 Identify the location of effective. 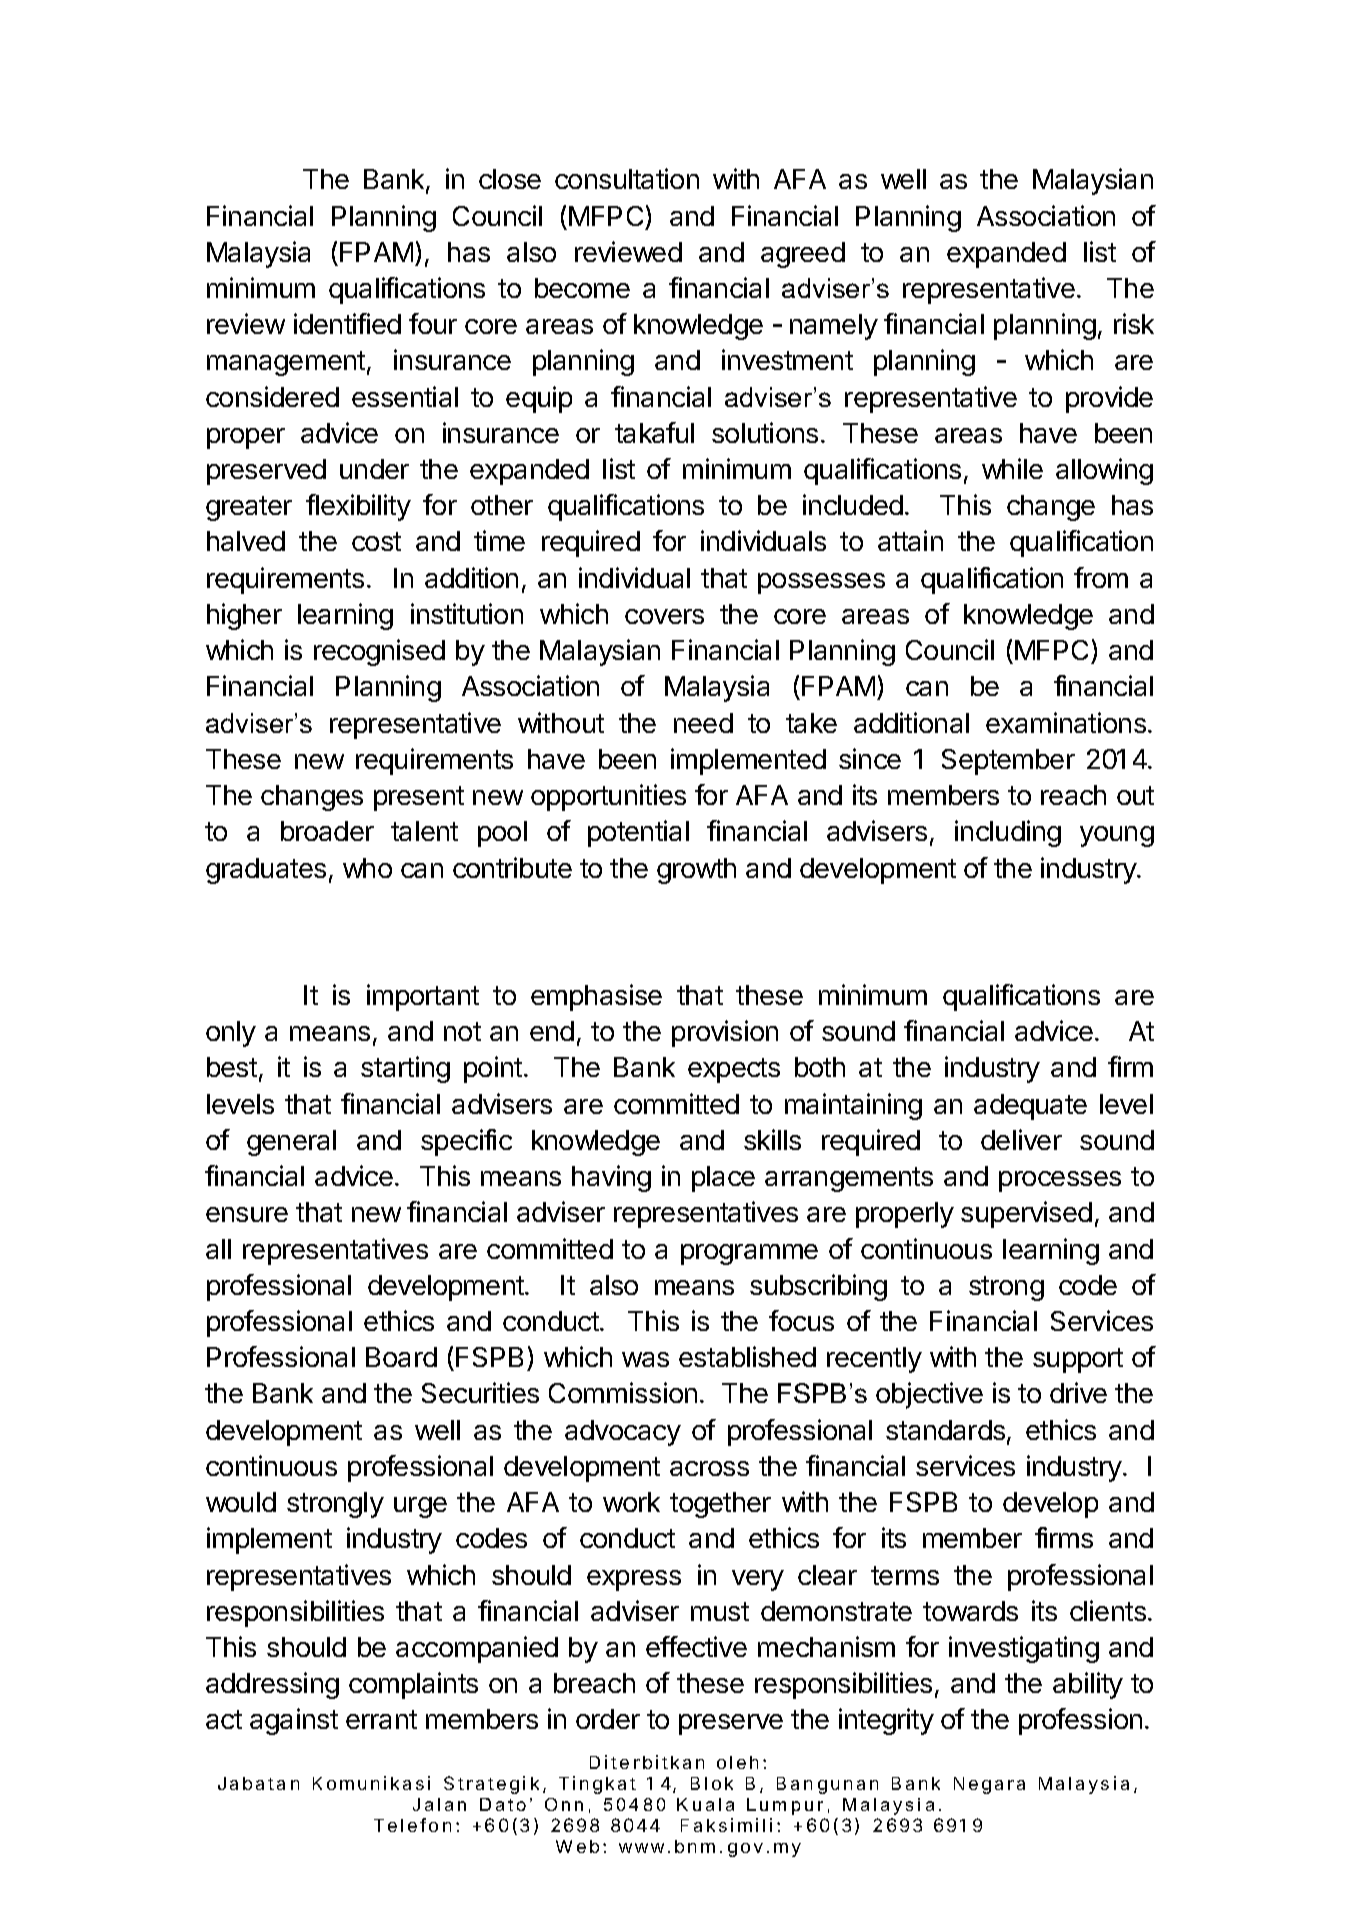
(696, 1646).
